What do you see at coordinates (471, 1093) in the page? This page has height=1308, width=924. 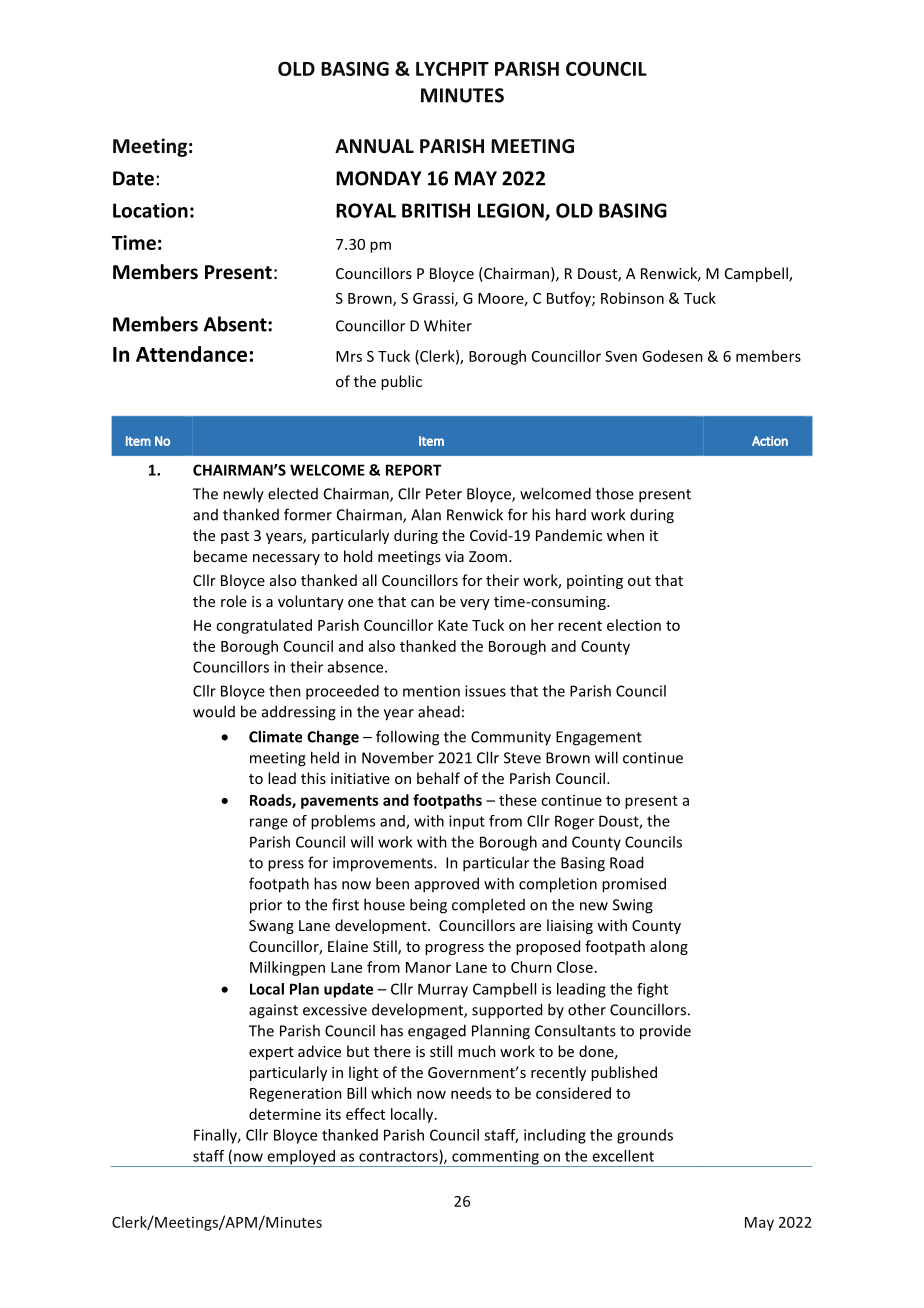 I see `needs` at bounding box center [471, 1093].
